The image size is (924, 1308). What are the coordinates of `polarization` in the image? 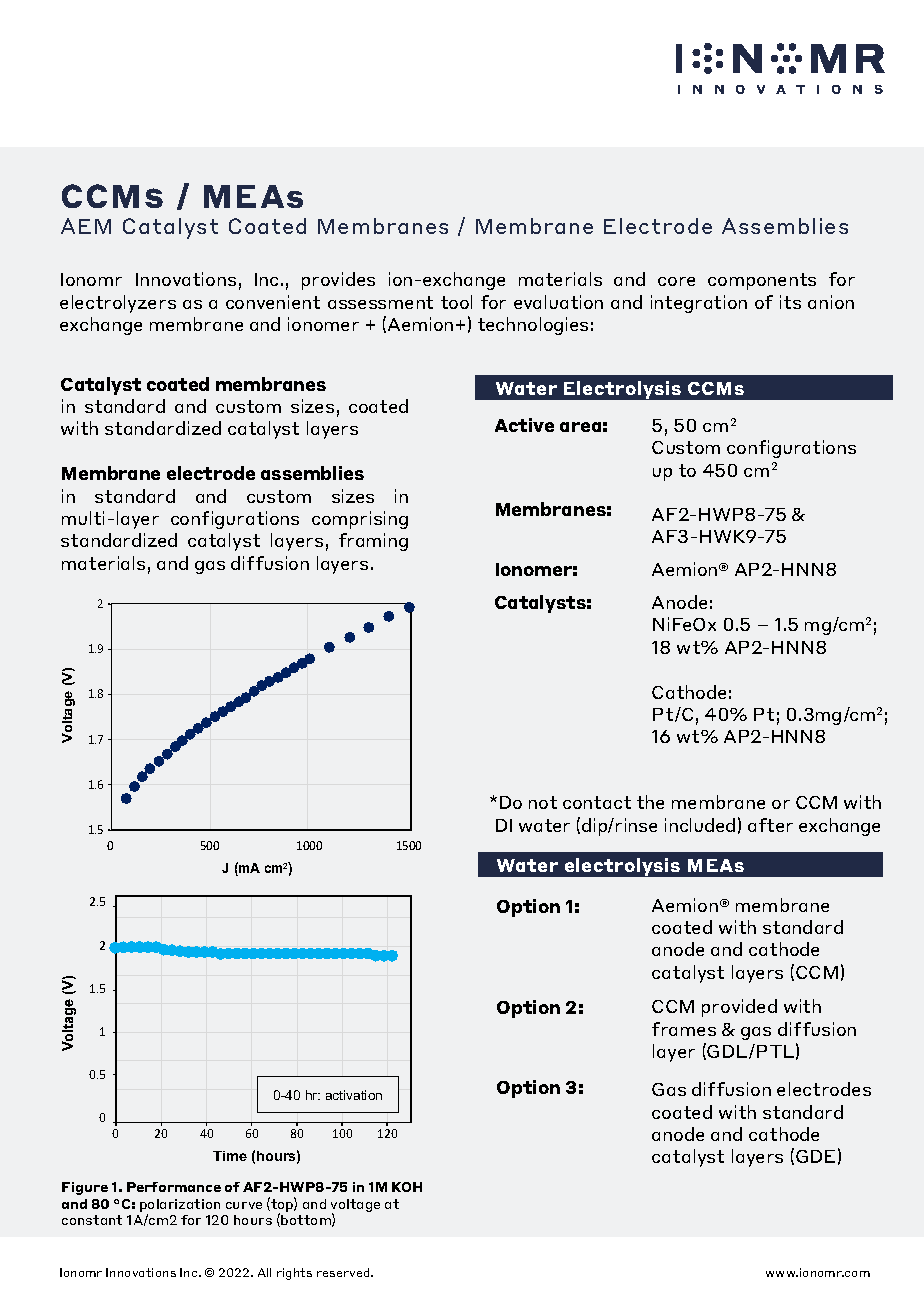 It's located at (180, 1207).
